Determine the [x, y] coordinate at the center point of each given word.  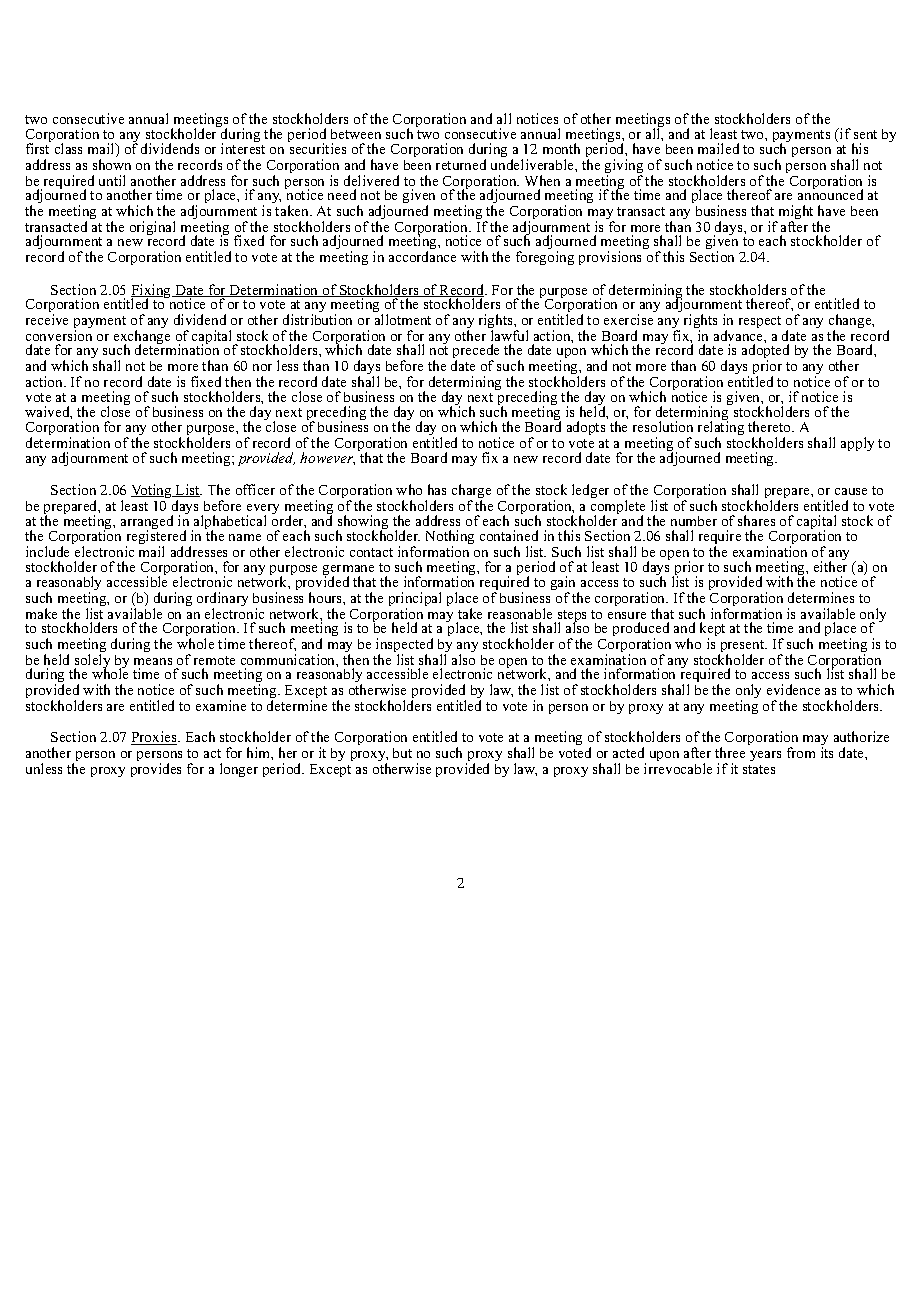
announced [830, 193]
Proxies [155, 738]
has [437, 489]
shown [112, 164]
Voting [152, 491]
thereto [770, 426]
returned [461, 164]
